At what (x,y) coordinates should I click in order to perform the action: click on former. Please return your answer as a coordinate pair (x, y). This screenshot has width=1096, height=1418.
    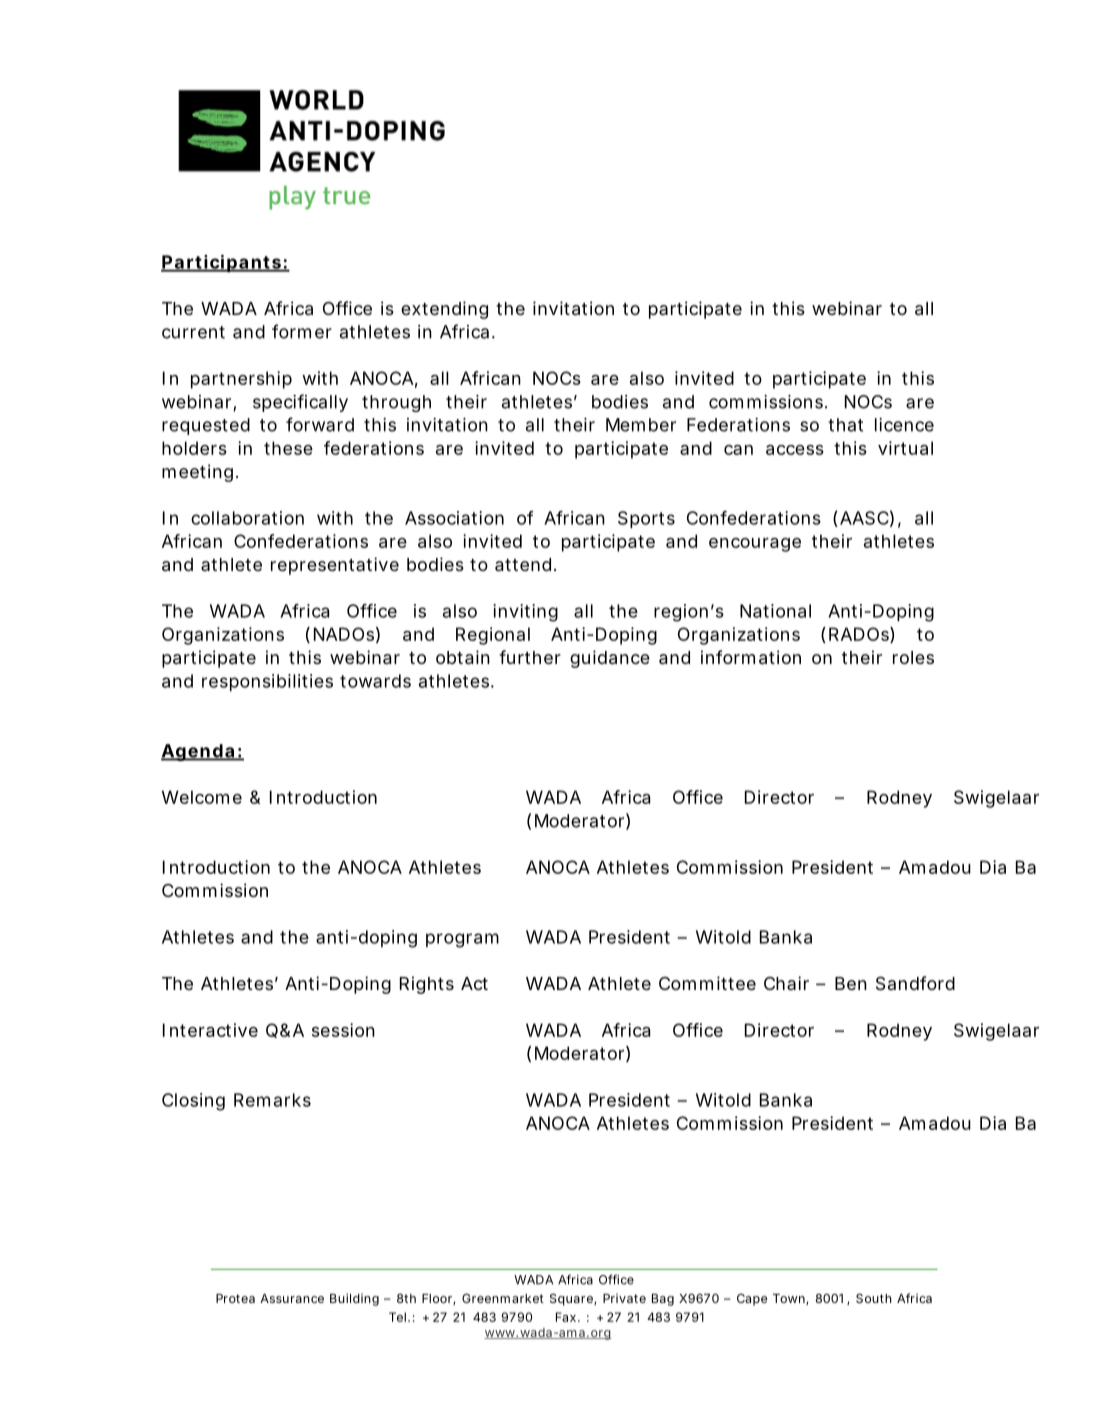
    Looking at the image, I should click on (302, 331).
